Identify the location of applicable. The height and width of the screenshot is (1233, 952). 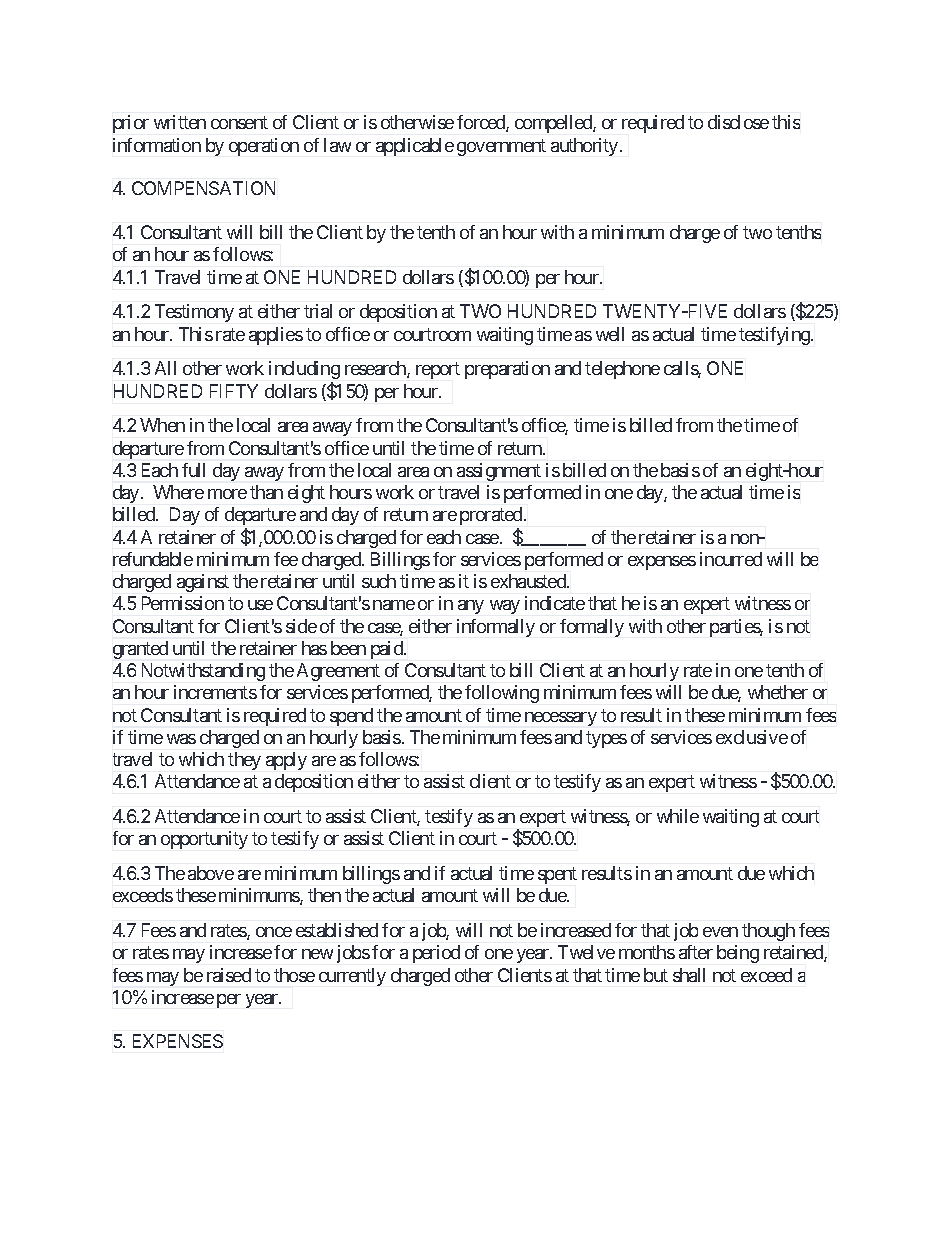
(415, 147).
